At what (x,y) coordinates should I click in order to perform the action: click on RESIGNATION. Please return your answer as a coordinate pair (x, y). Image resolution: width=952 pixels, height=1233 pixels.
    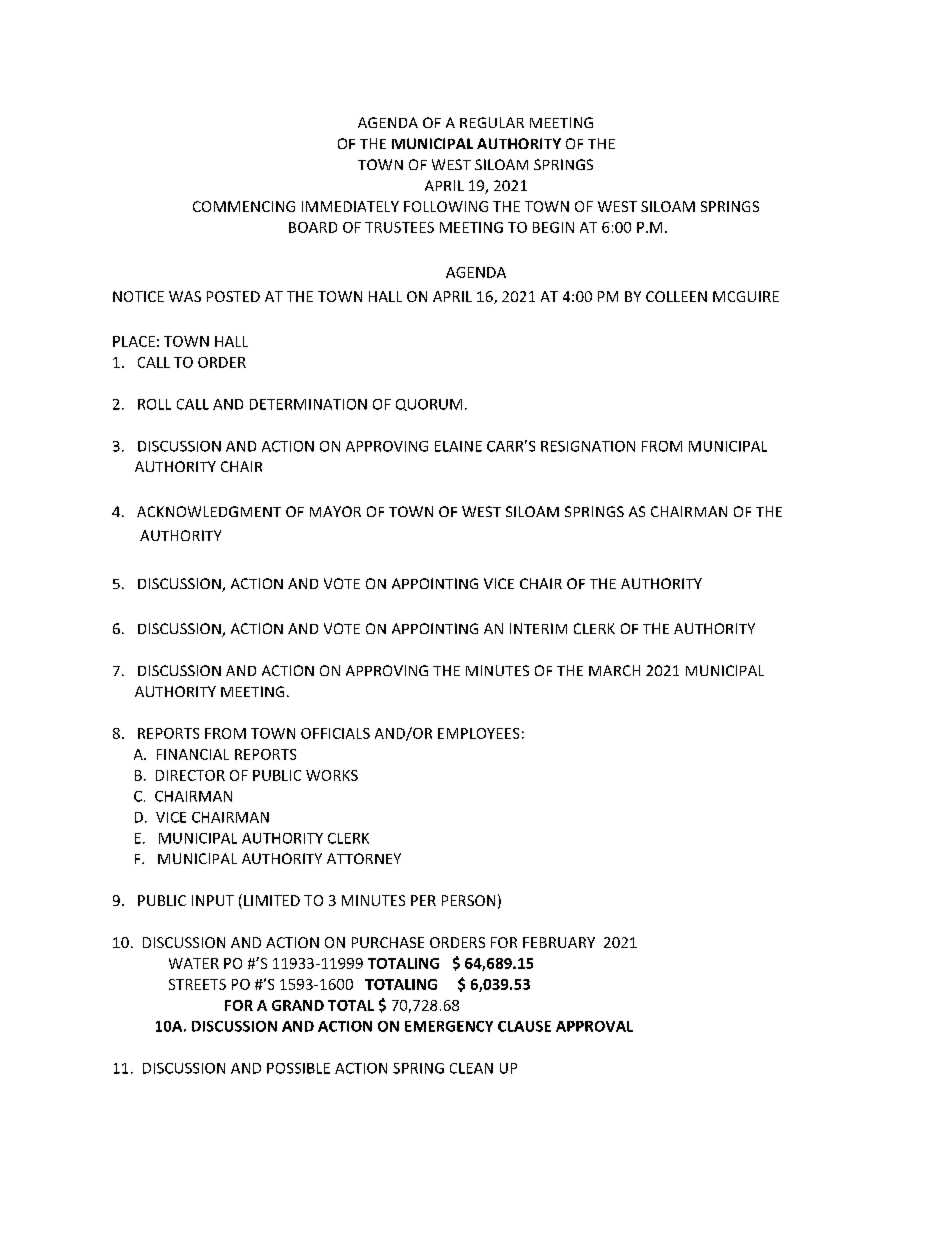
    Looking at the image, I should click on (588, 446).
